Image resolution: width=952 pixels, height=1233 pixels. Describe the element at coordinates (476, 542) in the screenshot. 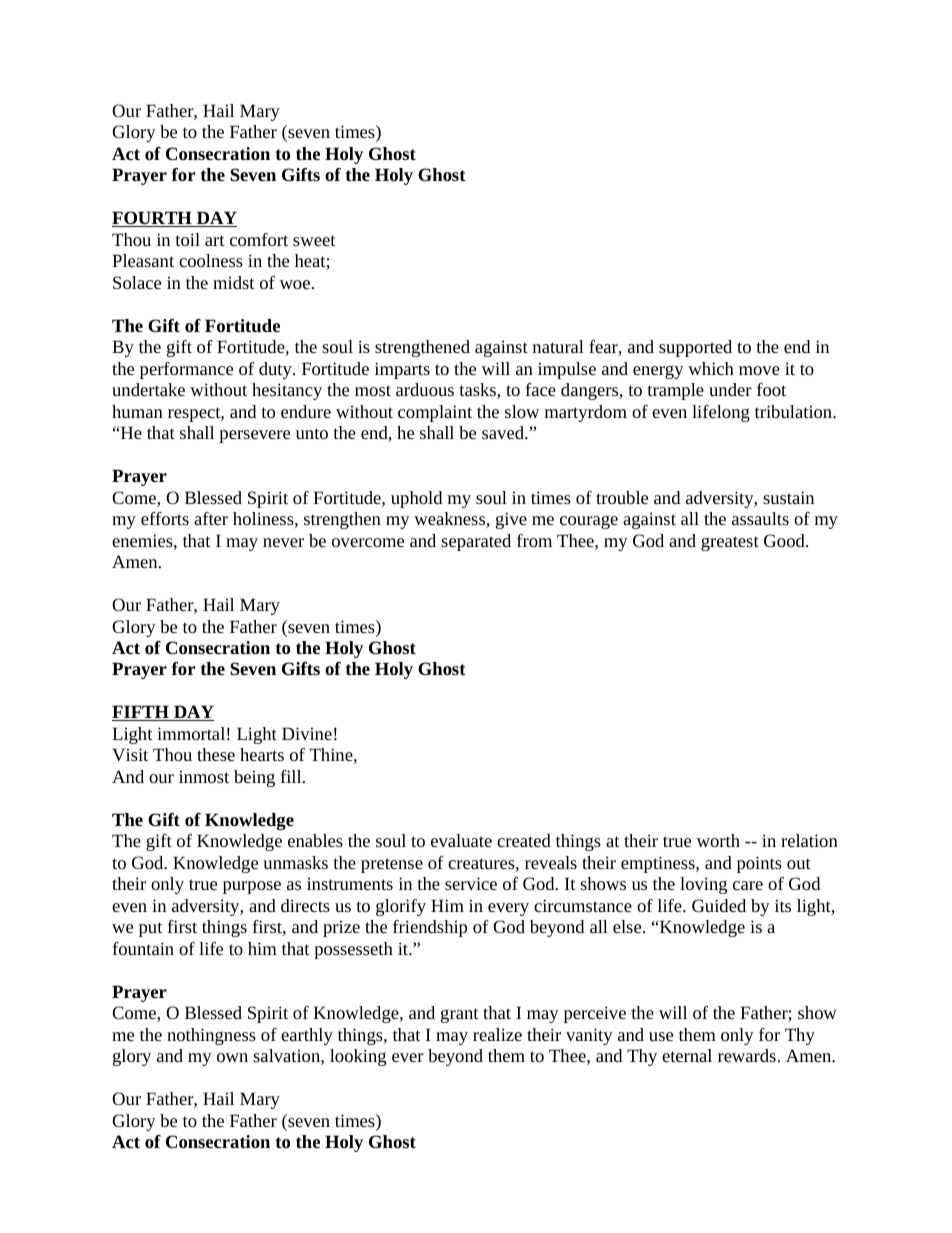

I see `separated` at that location.
